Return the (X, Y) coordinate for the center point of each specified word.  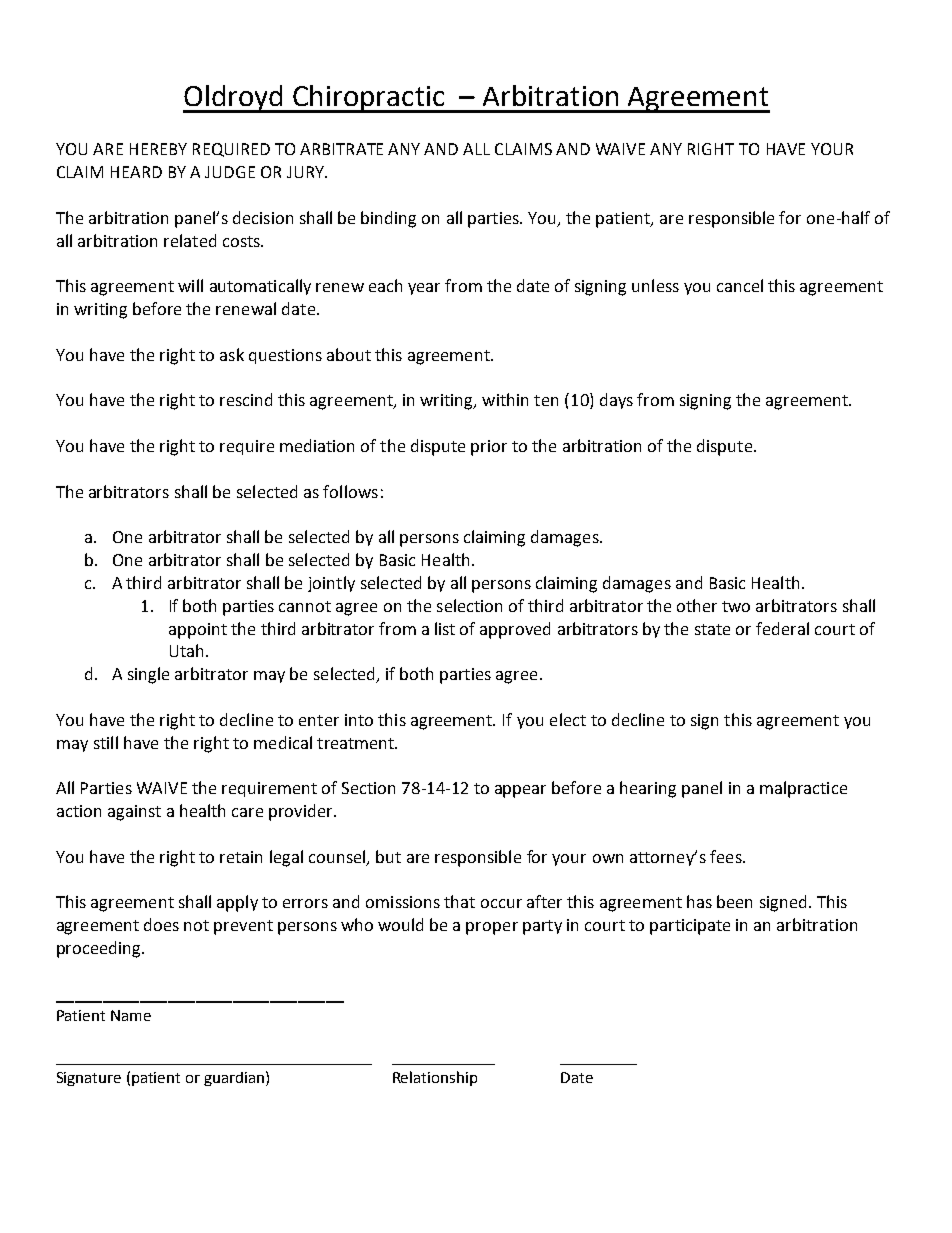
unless (655, 285)
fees (727, 856)
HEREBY (158, 149)
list (445, 628)
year (424, 289)
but (388, 856)
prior (489, 448)
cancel (740, 285)
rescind (246, 399)
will (190, 285)
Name (131, 1015)
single (148, 675)
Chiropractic (369, 99)
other (697, 605)
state (712, 629)
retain (241, 857)
